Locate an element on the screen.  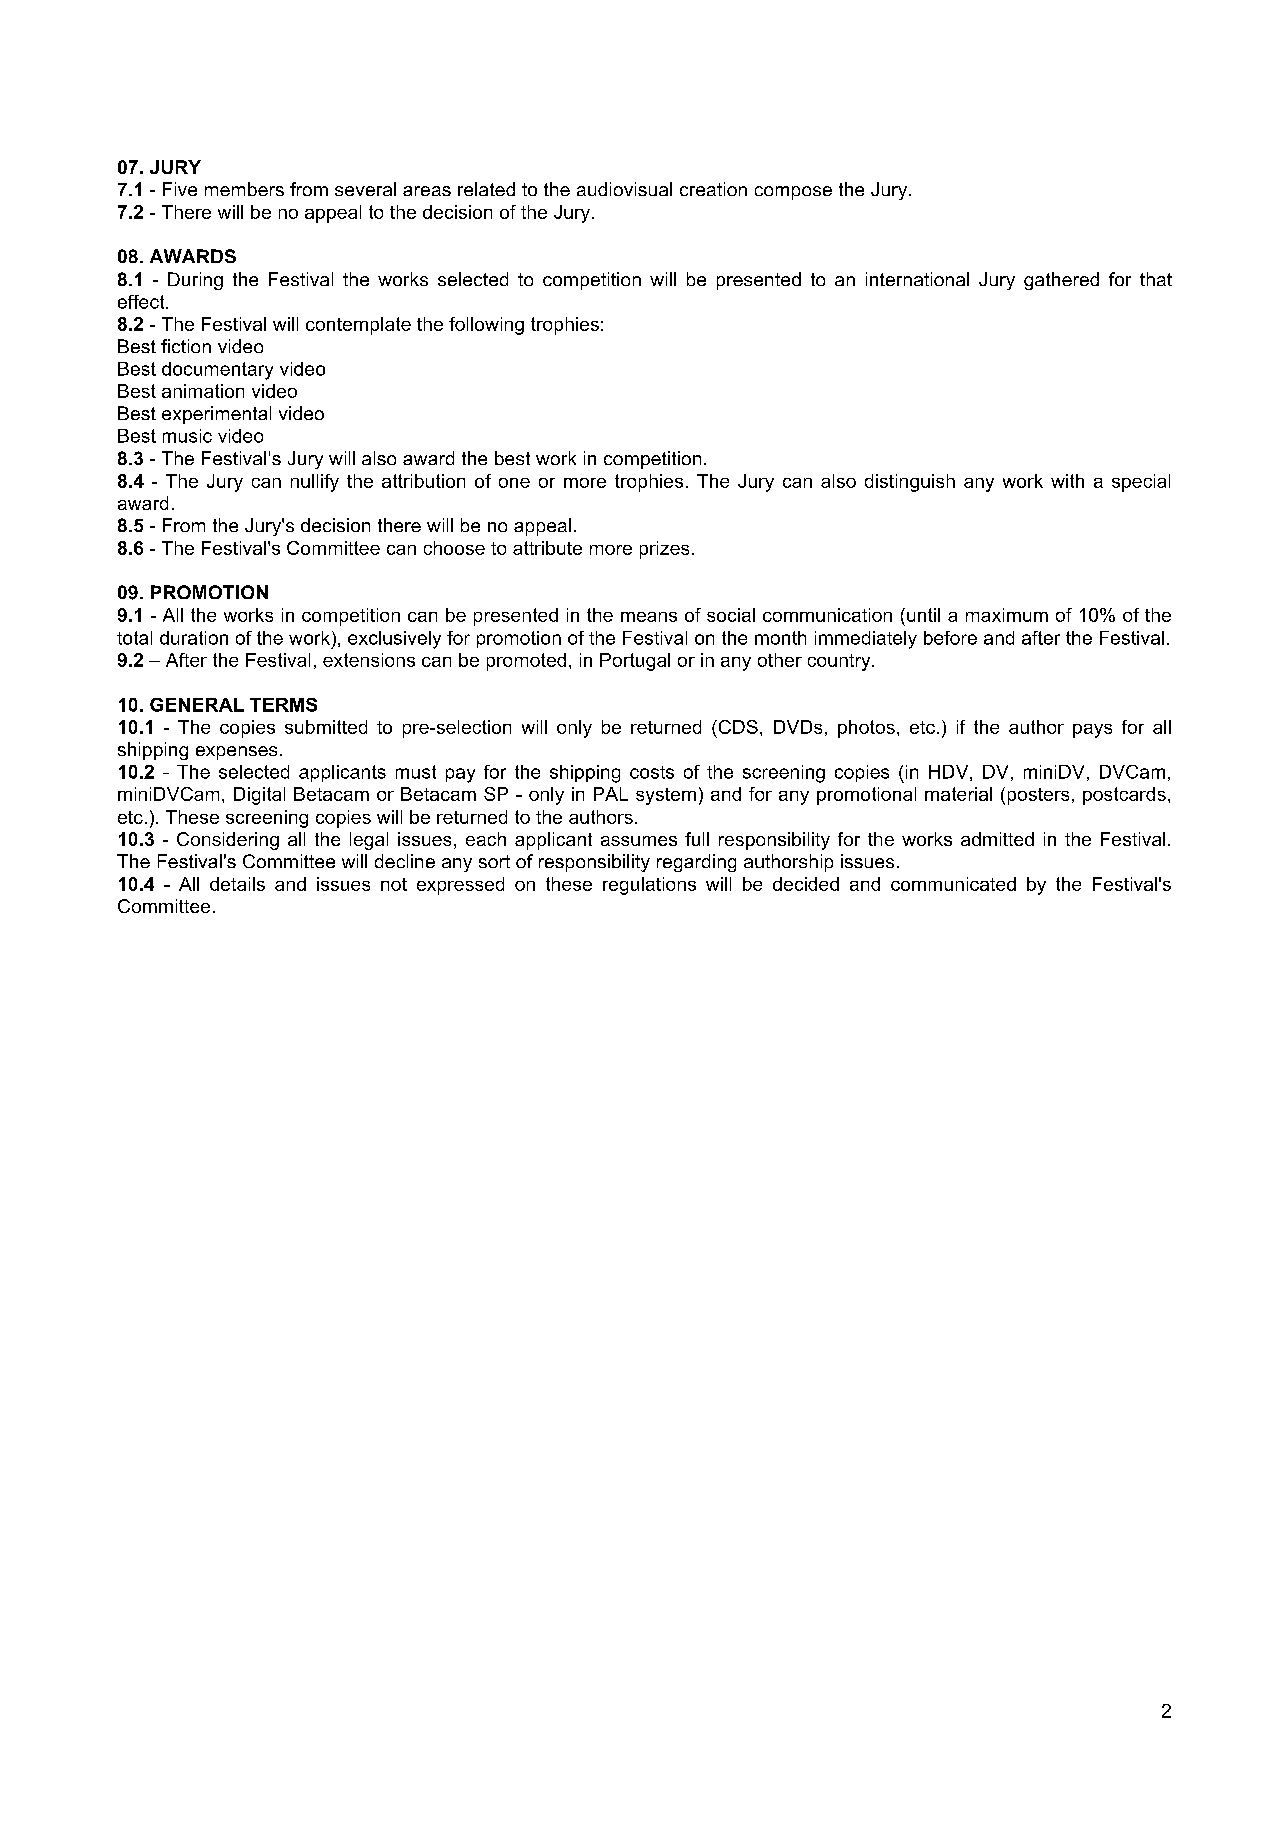
nullify is located at coordinates (315, 483).
